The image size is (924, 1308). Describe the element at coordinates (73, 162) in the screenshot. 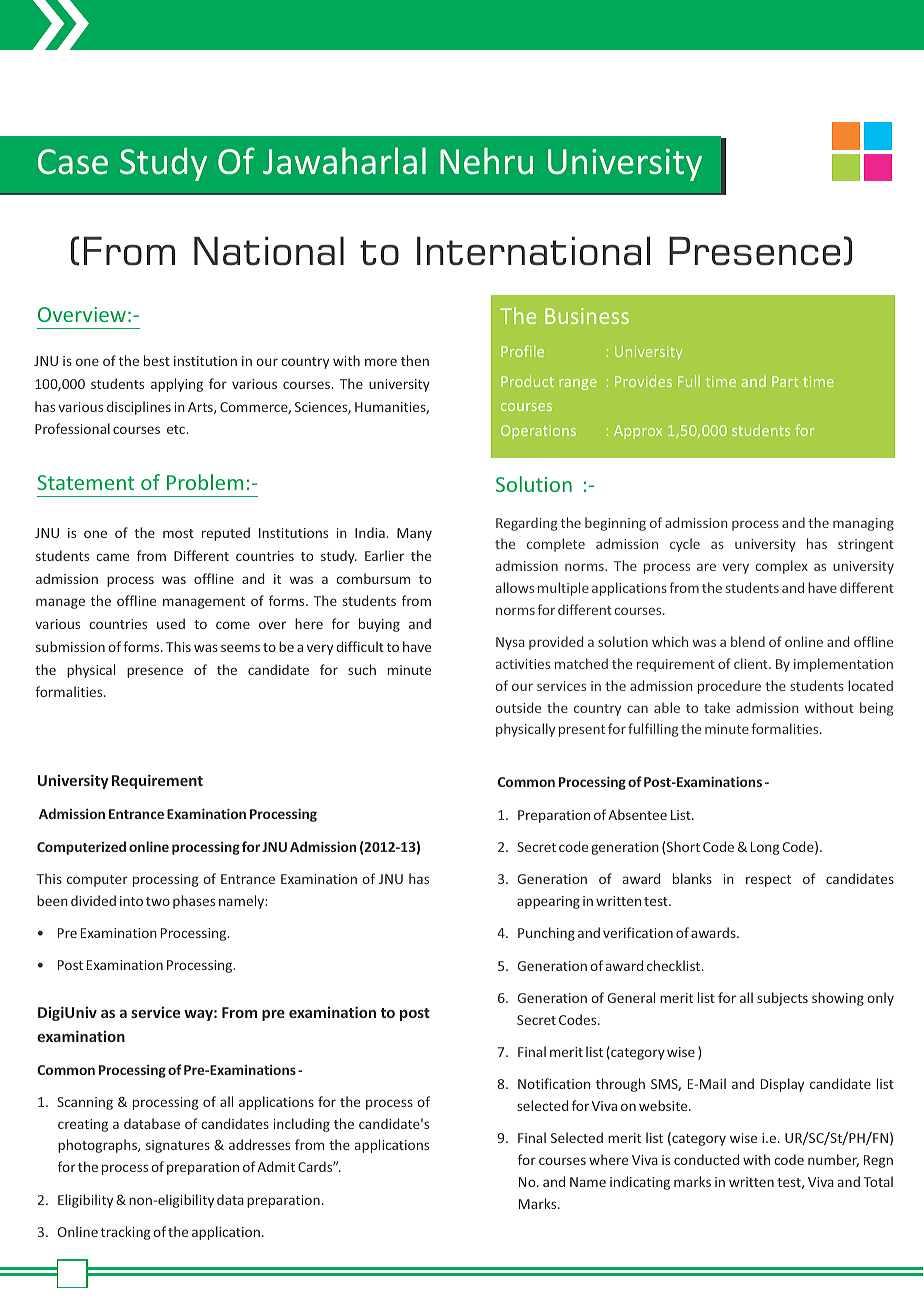

I see `Case` at that location.
